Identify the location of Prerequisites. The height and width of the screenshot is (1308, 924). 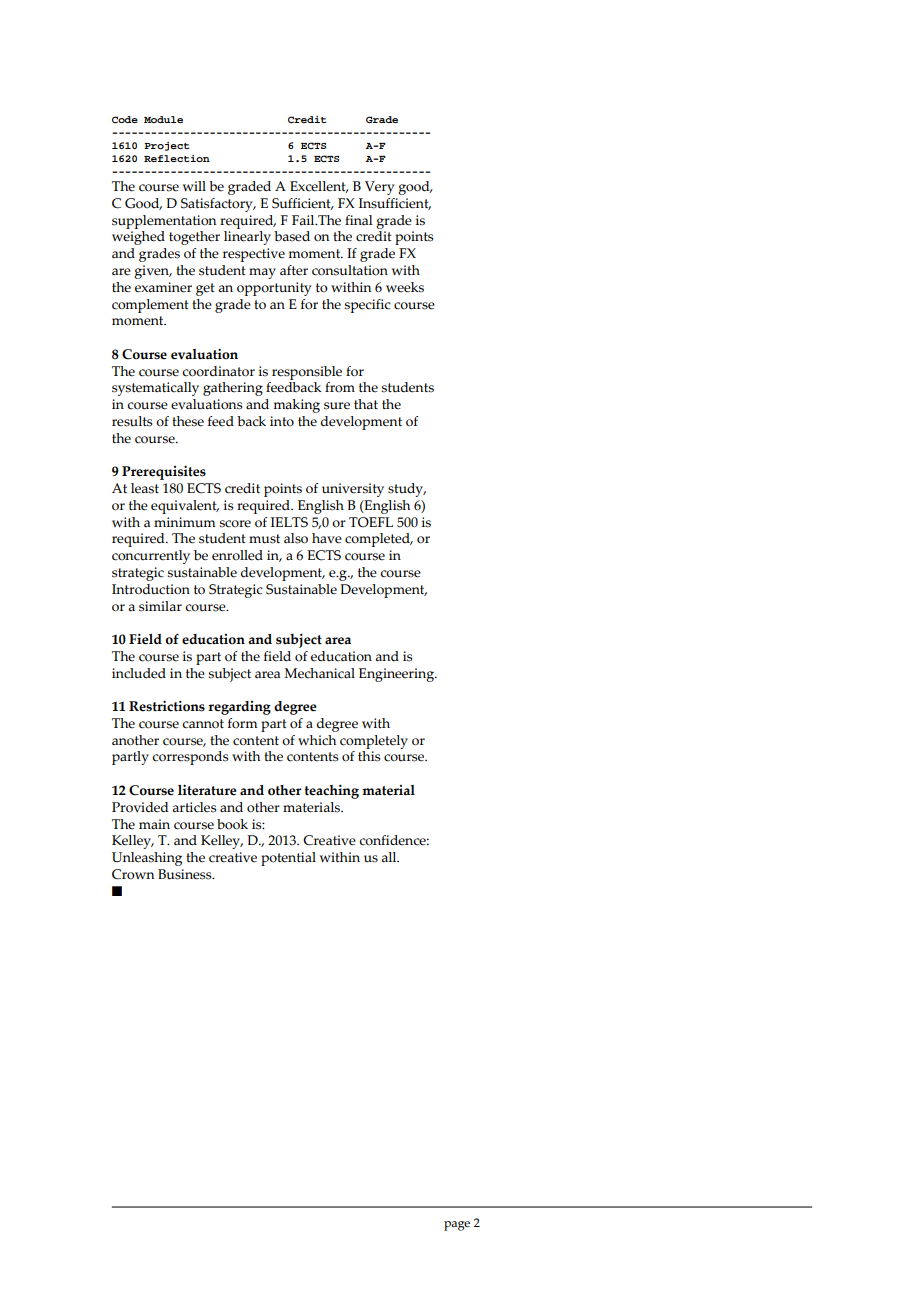
(164, 472).
